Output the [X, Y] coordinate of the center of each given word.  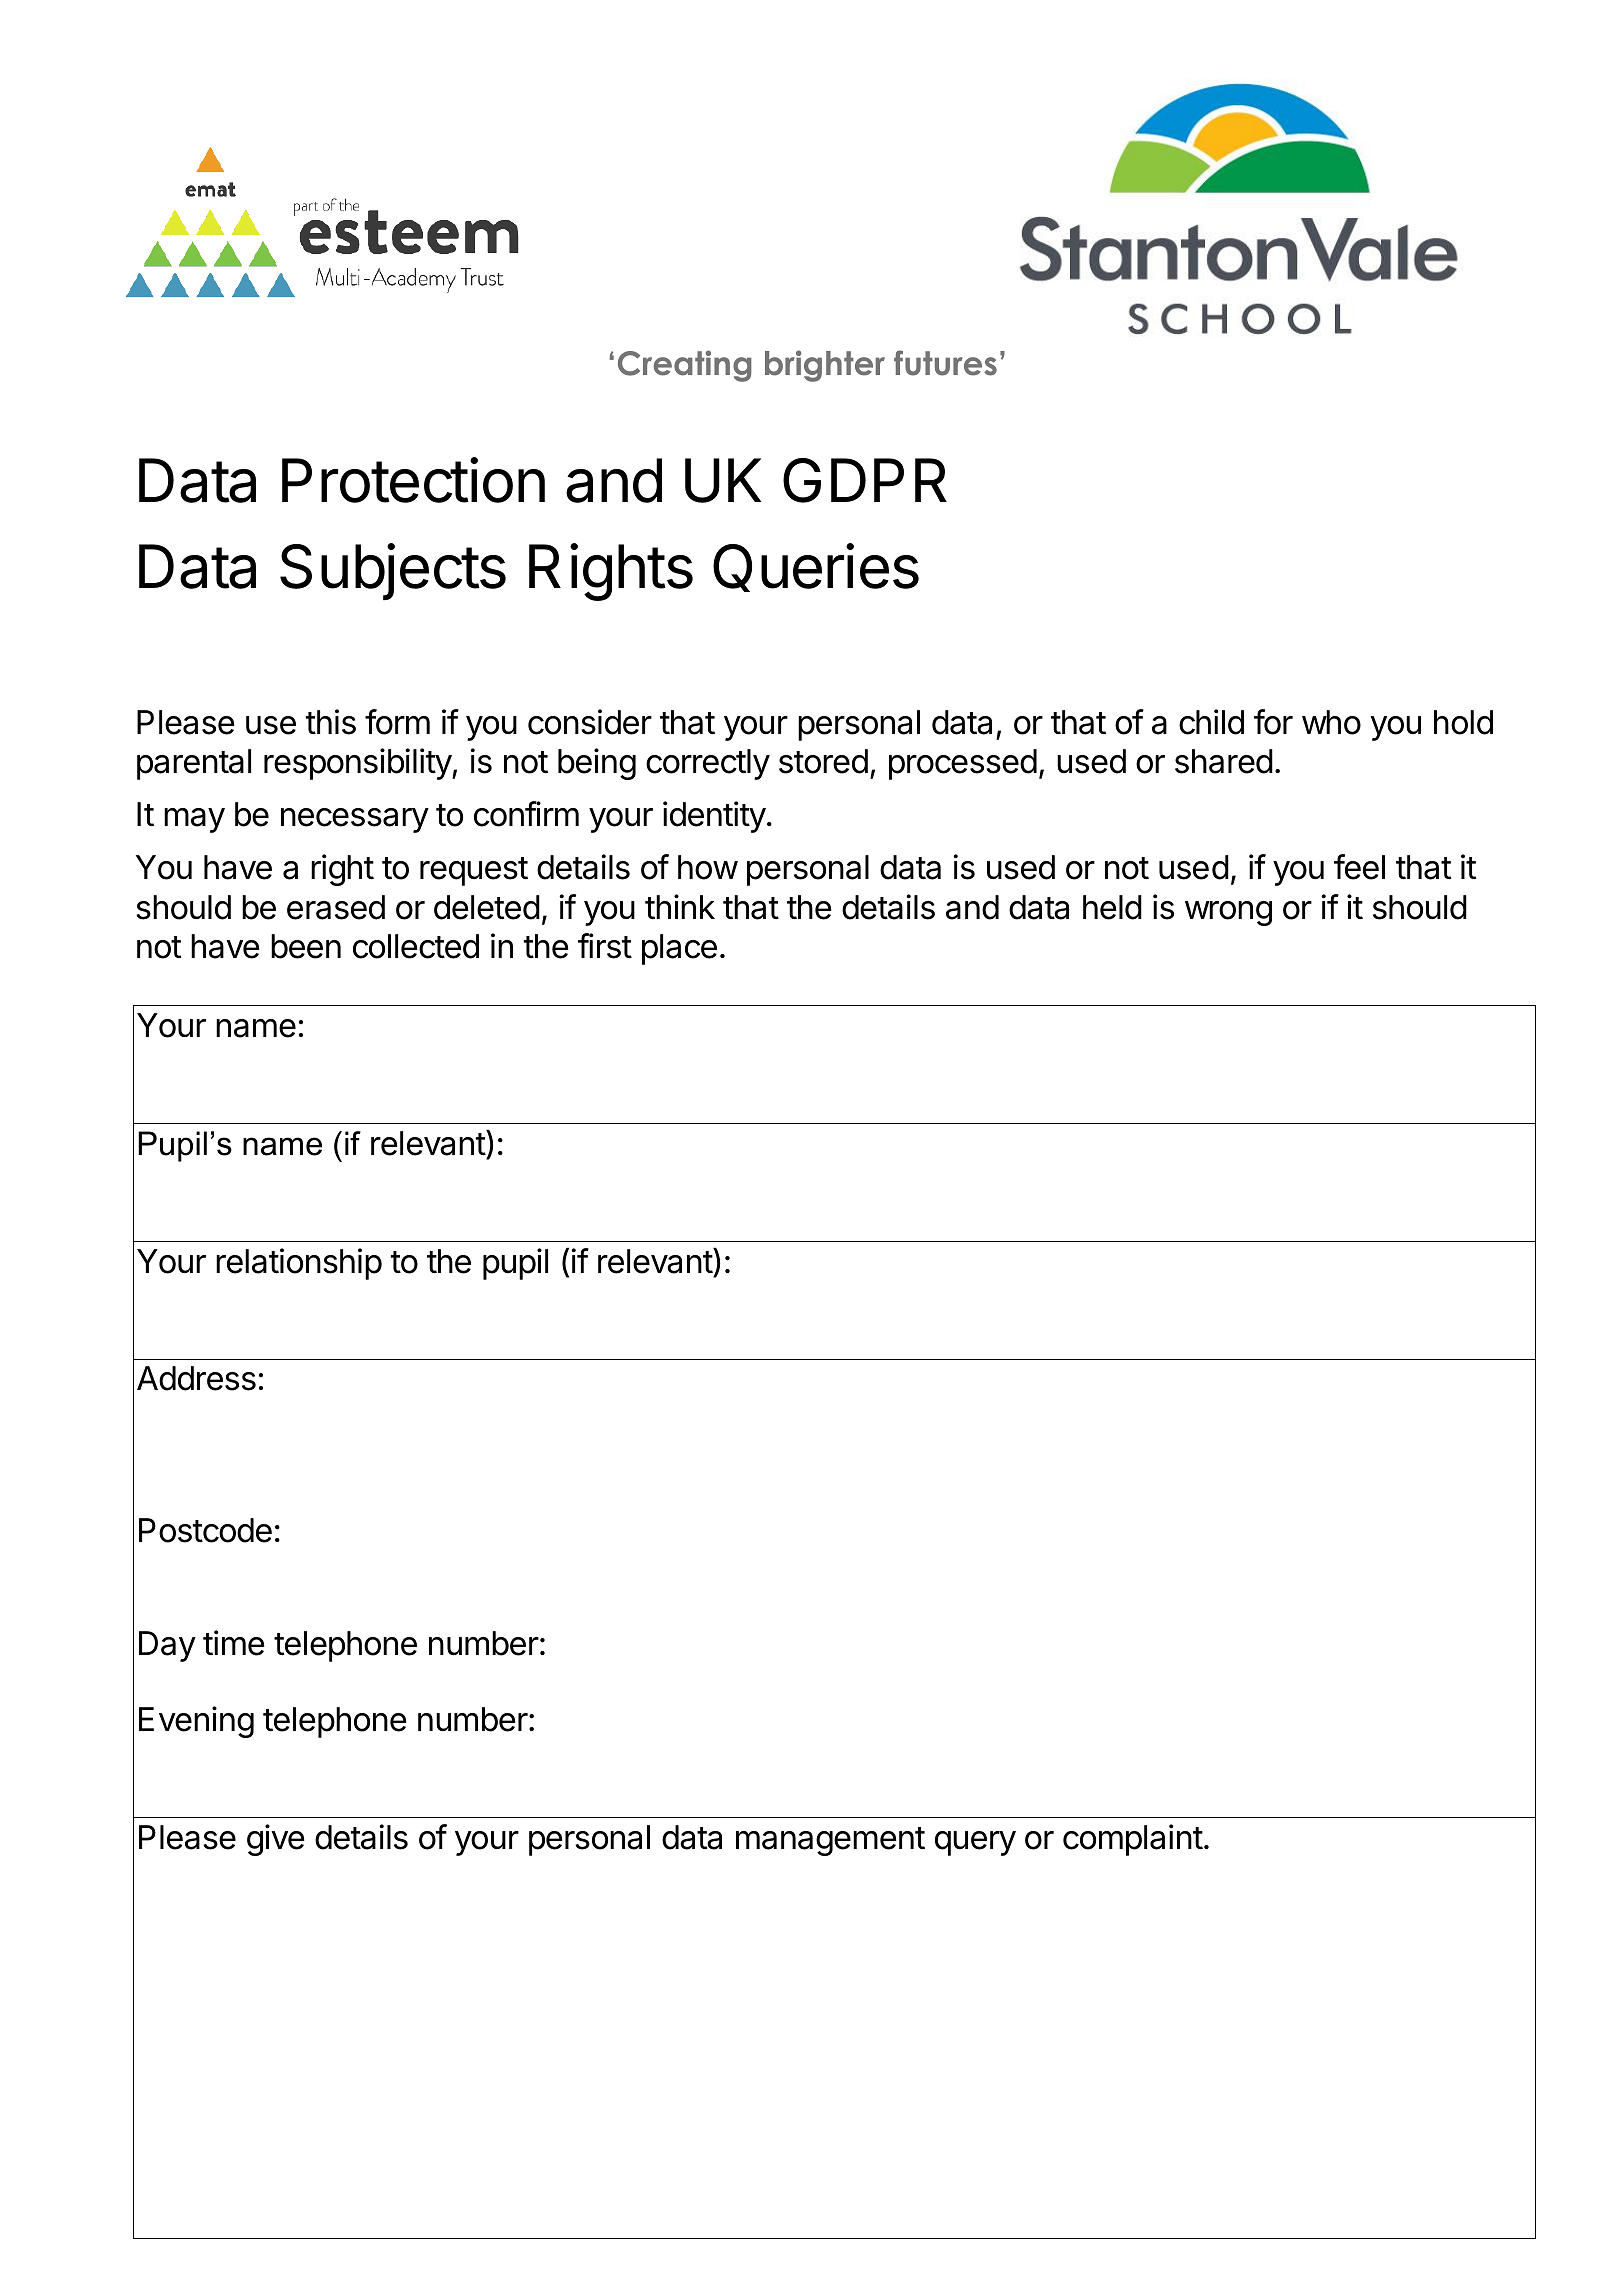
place [679, 949]
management [830, 1841]
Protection [413, 480]
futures [945, 363]
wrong [1228, 913]
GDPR [865, 480]
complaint [1133, 1840]
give [276, 1840]
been [306, 946]
